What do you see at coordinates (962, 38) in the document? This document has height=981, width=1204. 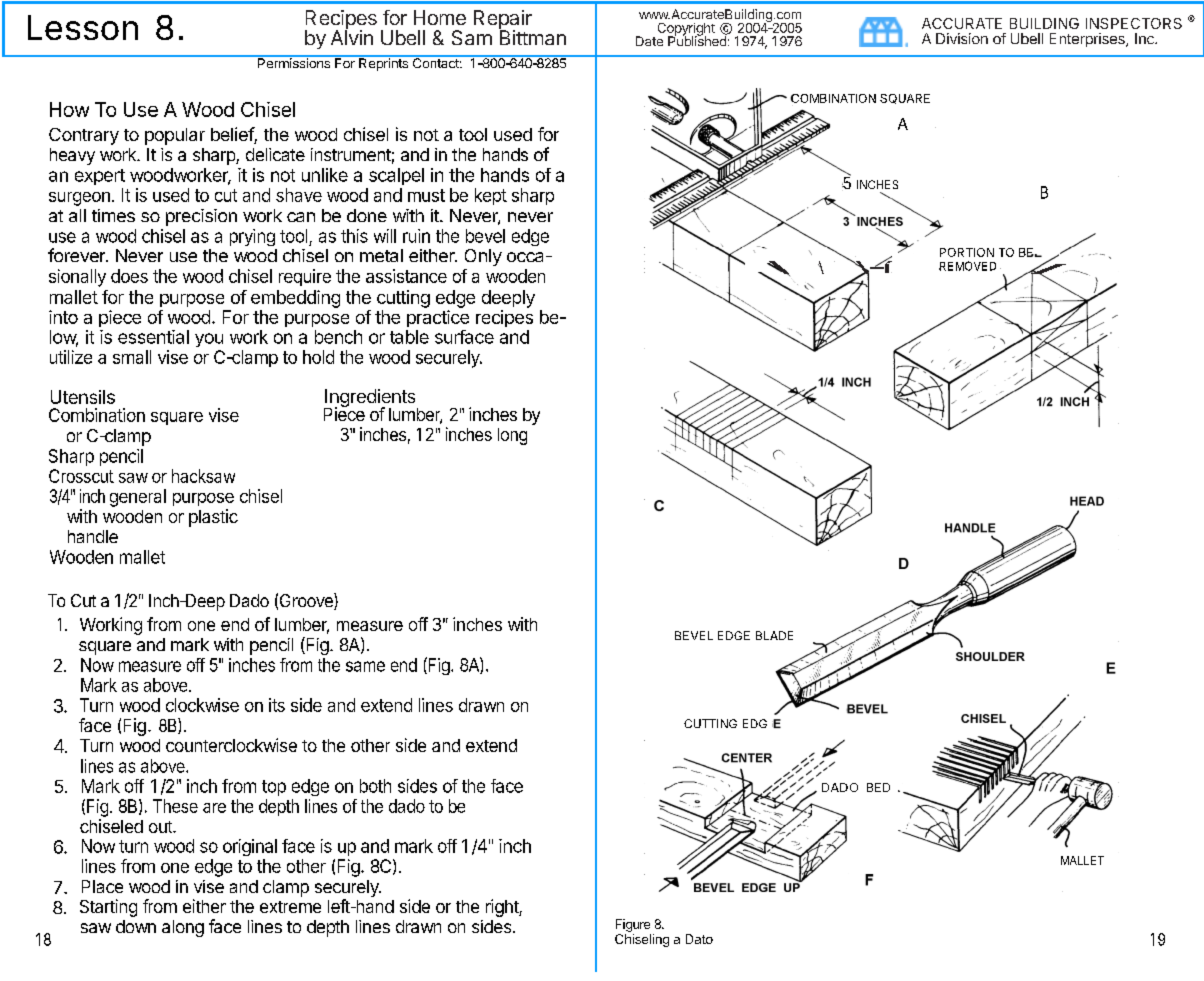 I see `Division` at bounding box center [962, 38].
